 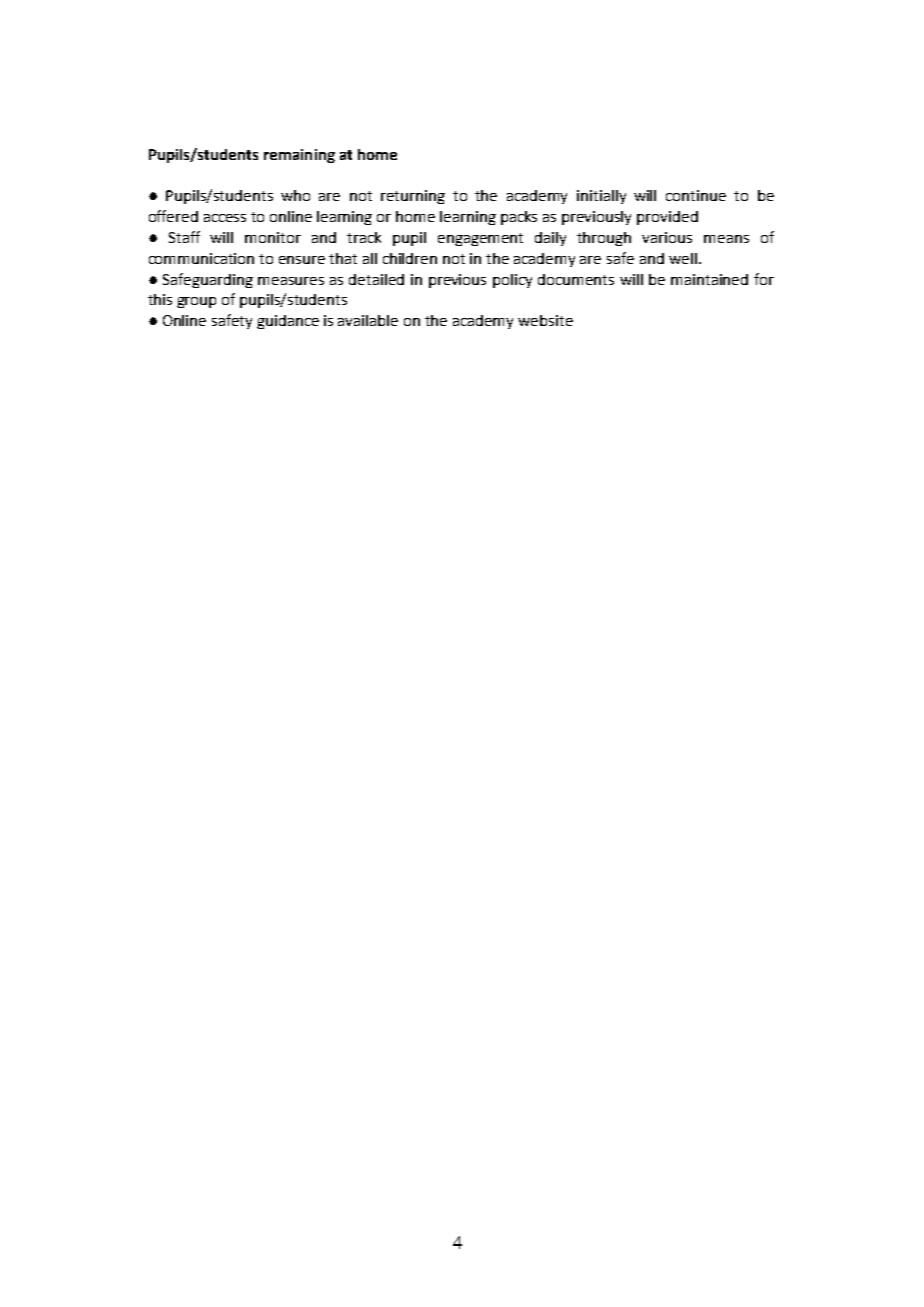 What do you see at coordinates (413, 197) in the screenshot?
I see `returning` at bounding box center [413, 197].
